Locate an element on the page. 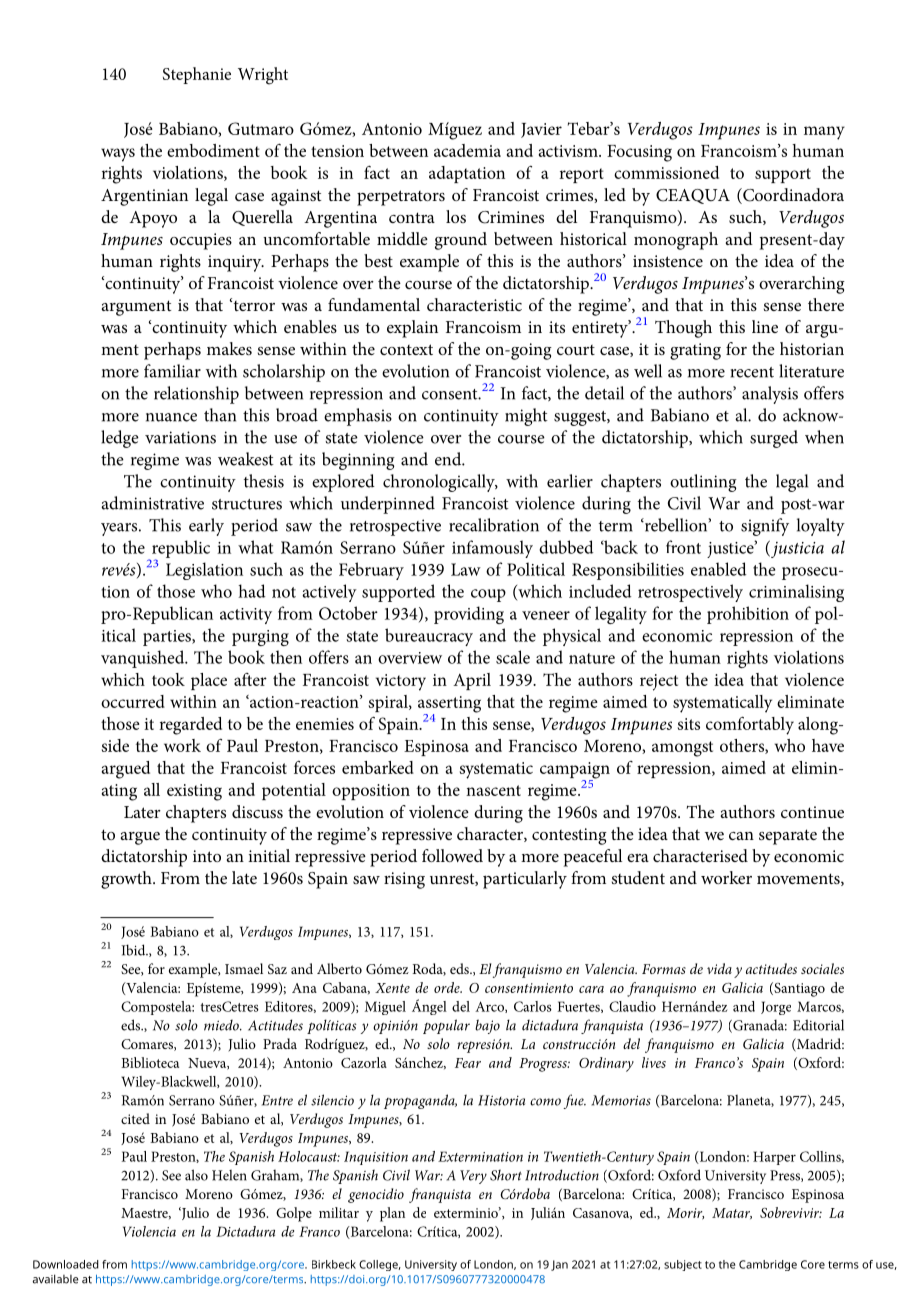 The height and width of the page is (1313, 924). ways is located at coordinates (118, 155).
